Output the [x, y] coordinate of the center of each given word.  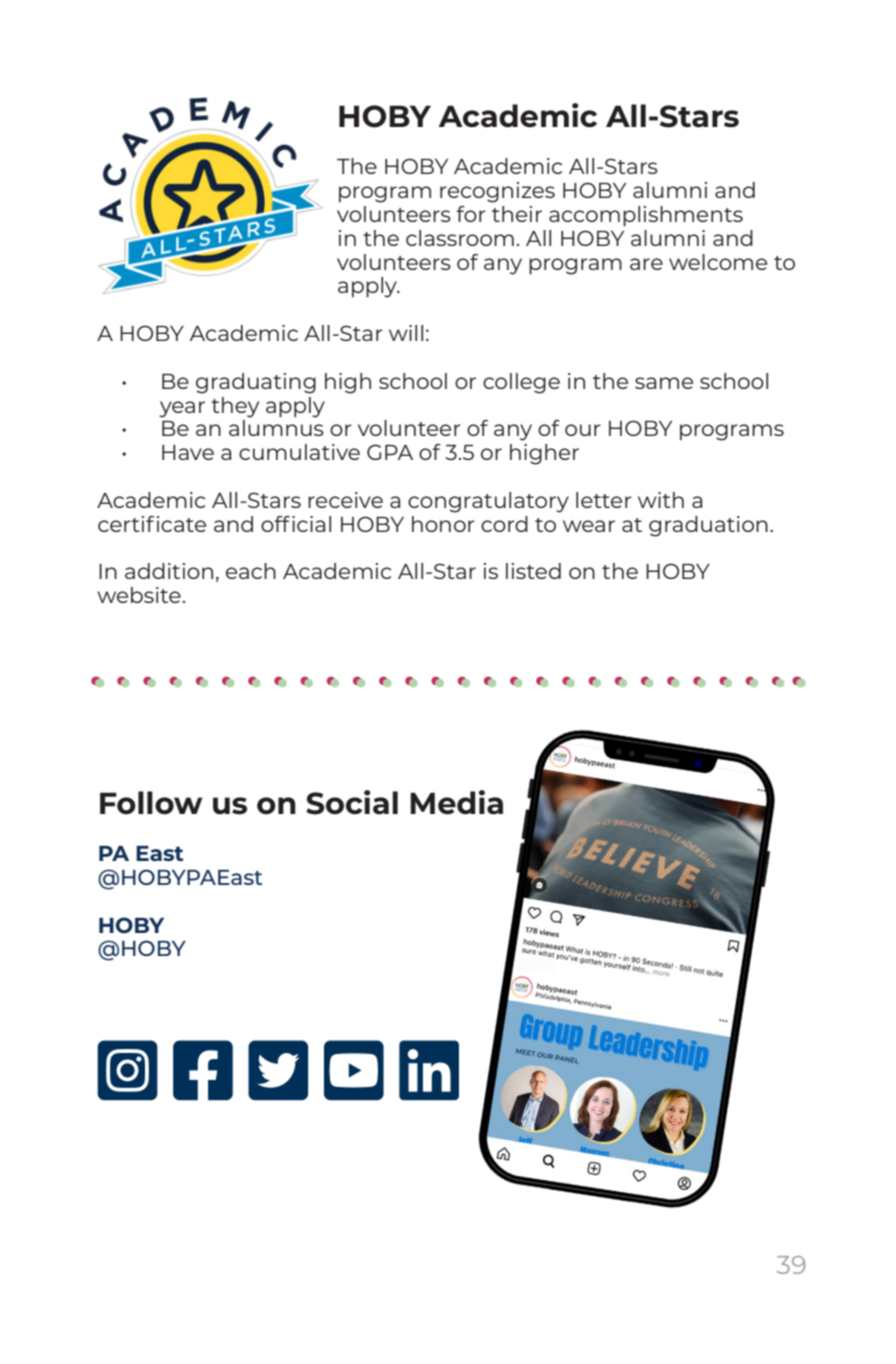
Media [456, 802]
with [661, 500]
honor [443, 524]
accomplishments [646, 216]
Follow [151, 803]
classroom [460, 238]
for [471, 214]
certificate [152, 524]
